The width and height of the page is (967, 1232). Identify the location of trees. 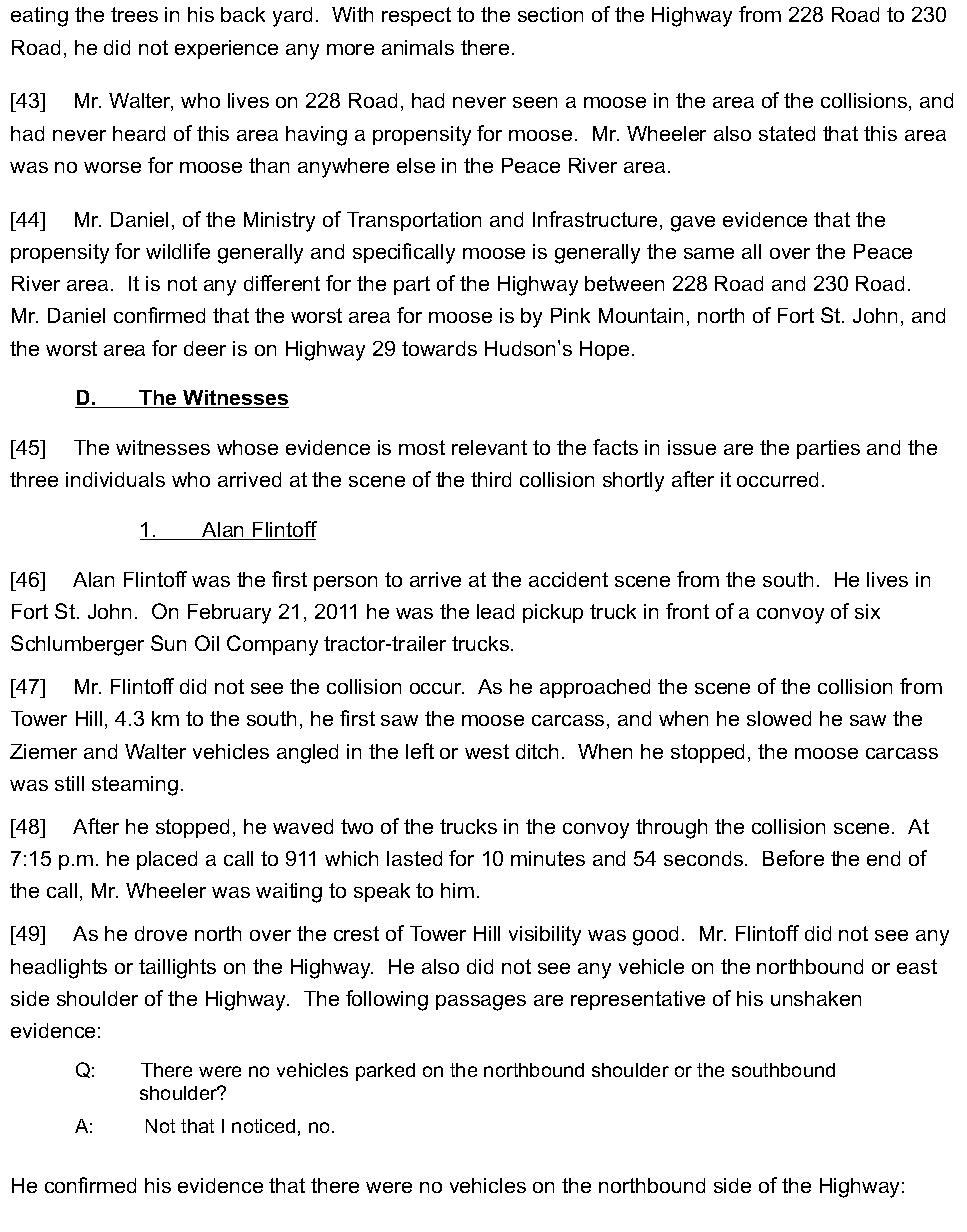
(134, 14).
